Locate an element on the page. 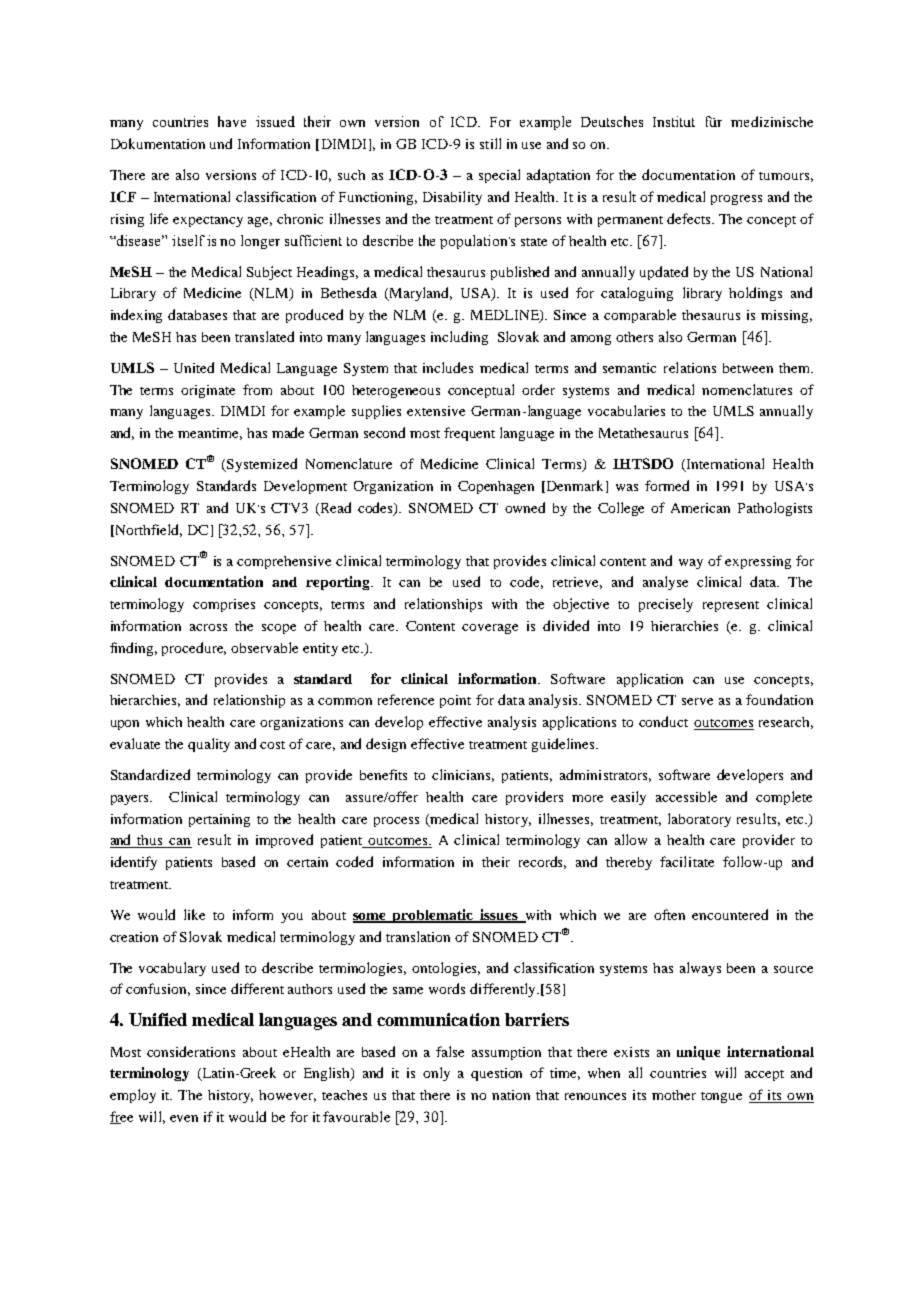 Image resolution: width=924 pixels, height=1308 pixels. still is located at coordinates (490, 143).
